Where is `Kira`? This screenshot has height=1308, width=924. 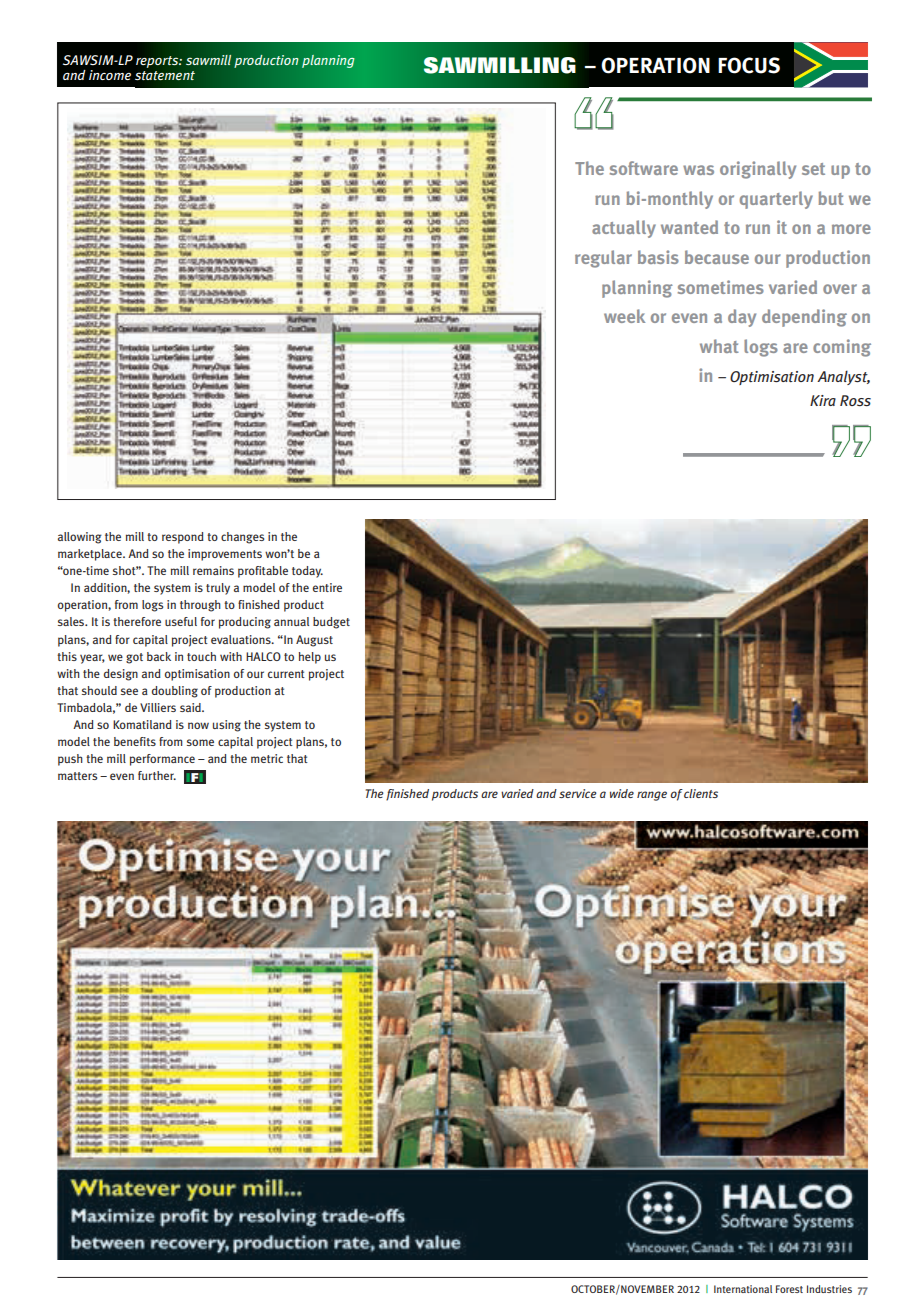
Kira is located at coordinates (823, 400).
